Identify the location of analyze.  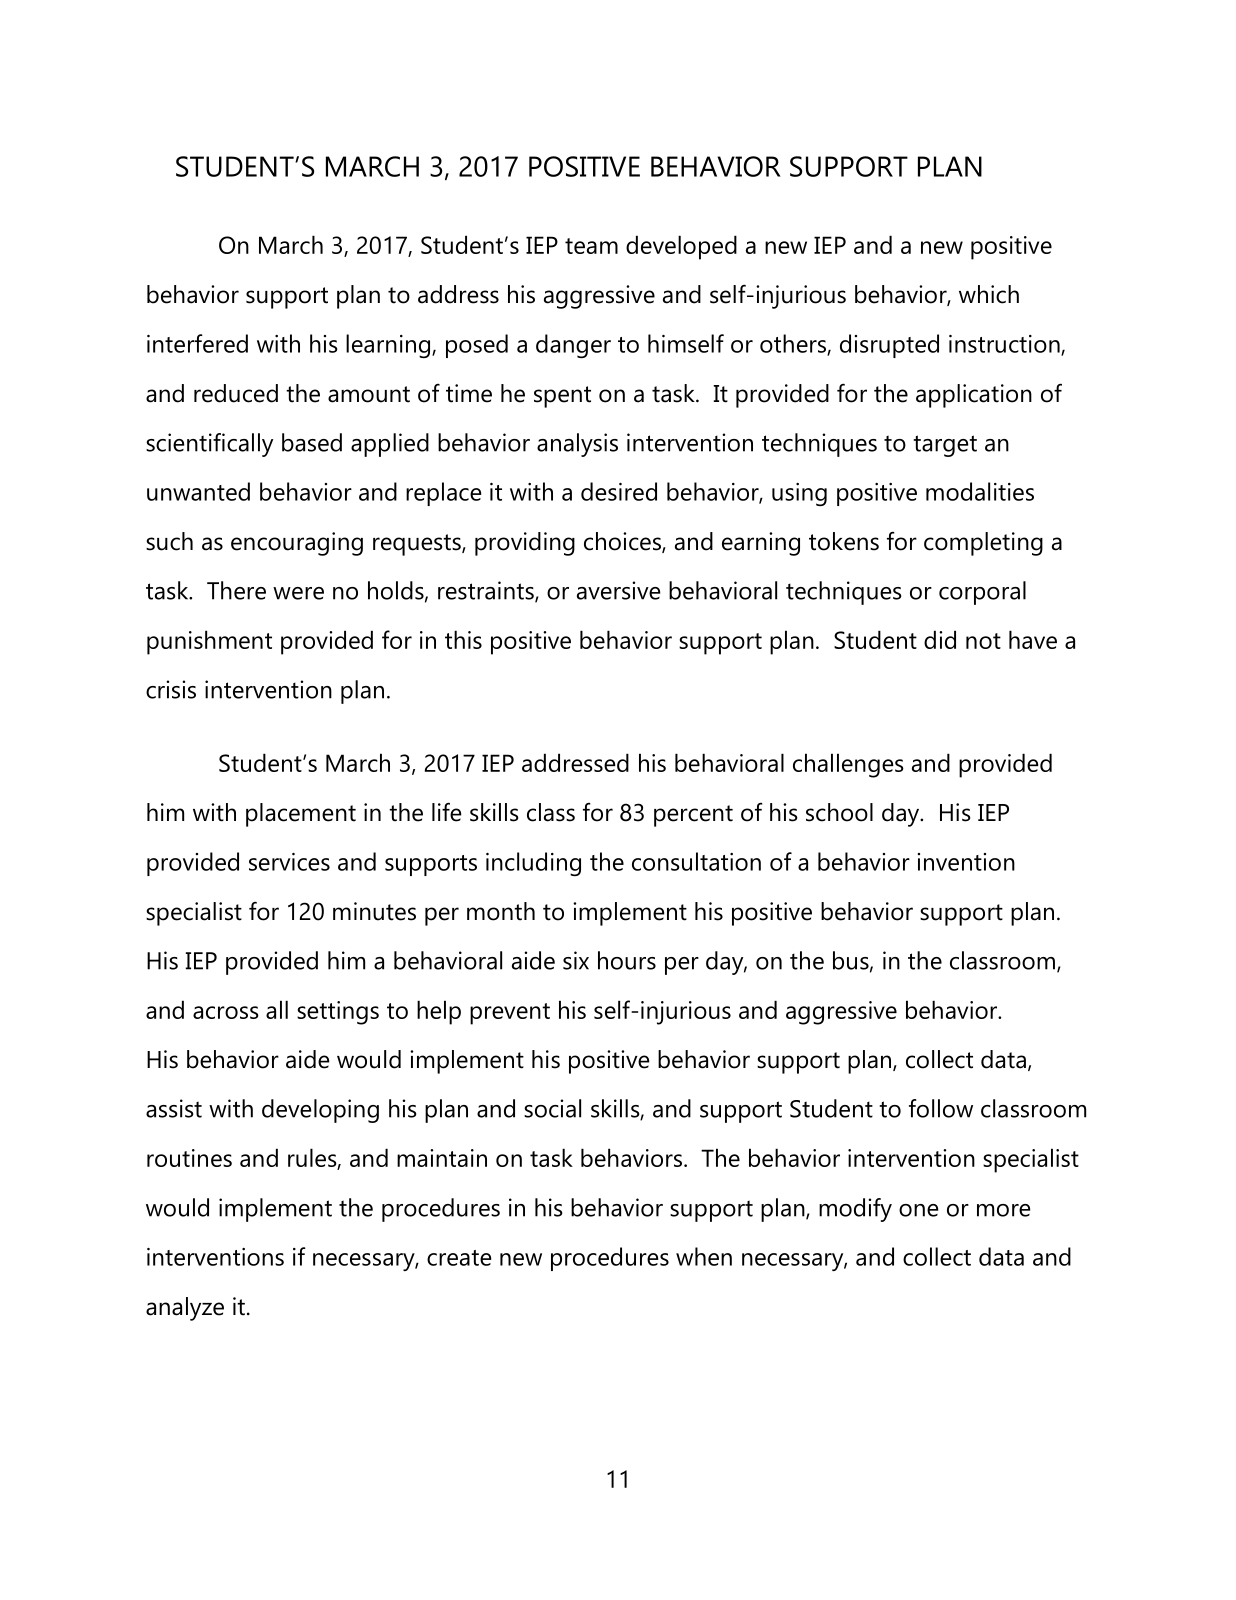
(185, 1309).
